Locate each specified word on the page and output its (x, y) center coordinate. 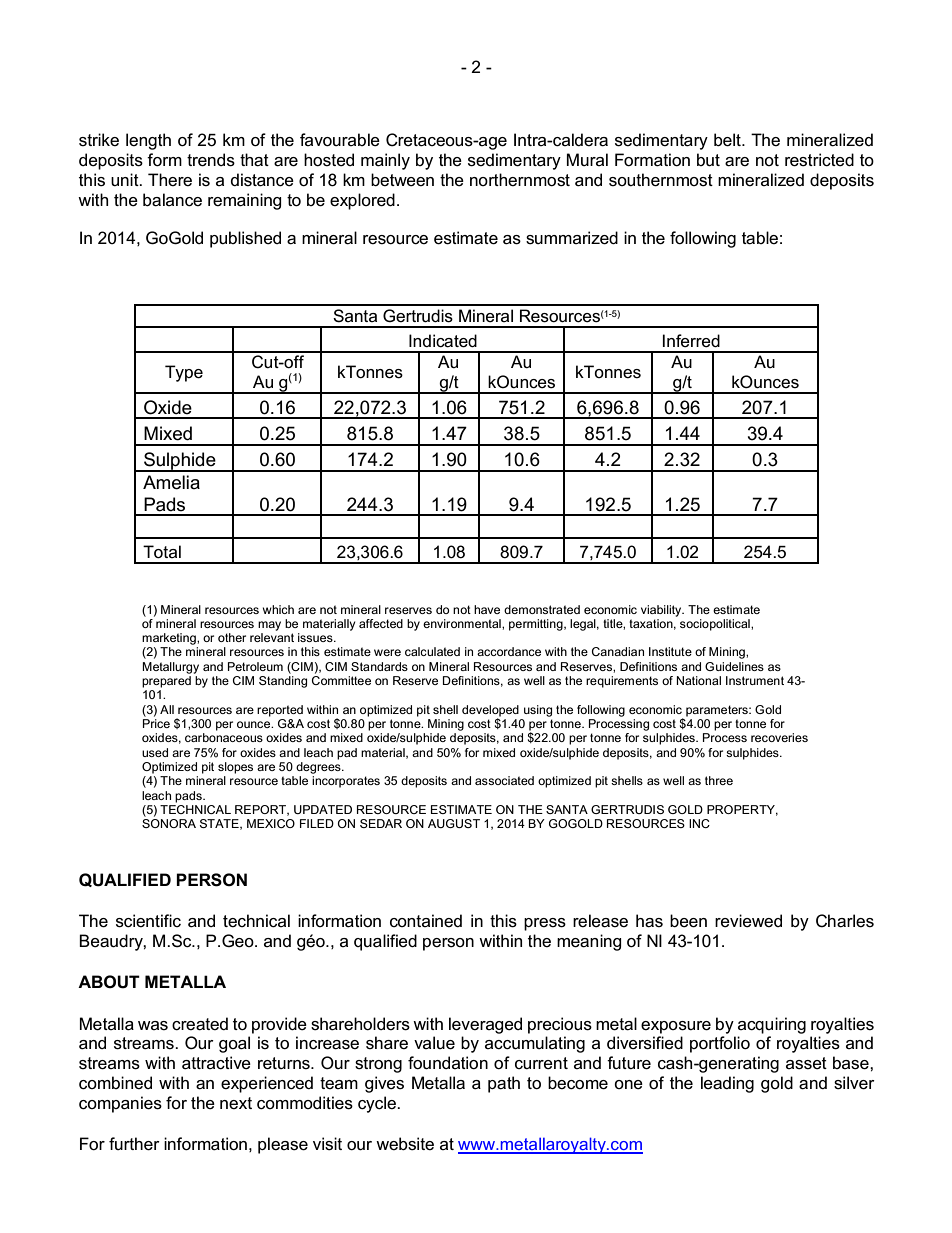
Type (184, 373)
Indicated (443, 341)
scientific (148, 921)
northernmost (520, 180)
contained (426, 920)
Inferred (691, 341)
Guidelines (734, 666)
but (708, 160)
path (504, 1084)
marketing (170, 639)
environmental (463, 623)
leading (727, 1084)
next (236, 1103)
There (170, 179)
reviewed (748, 921)
